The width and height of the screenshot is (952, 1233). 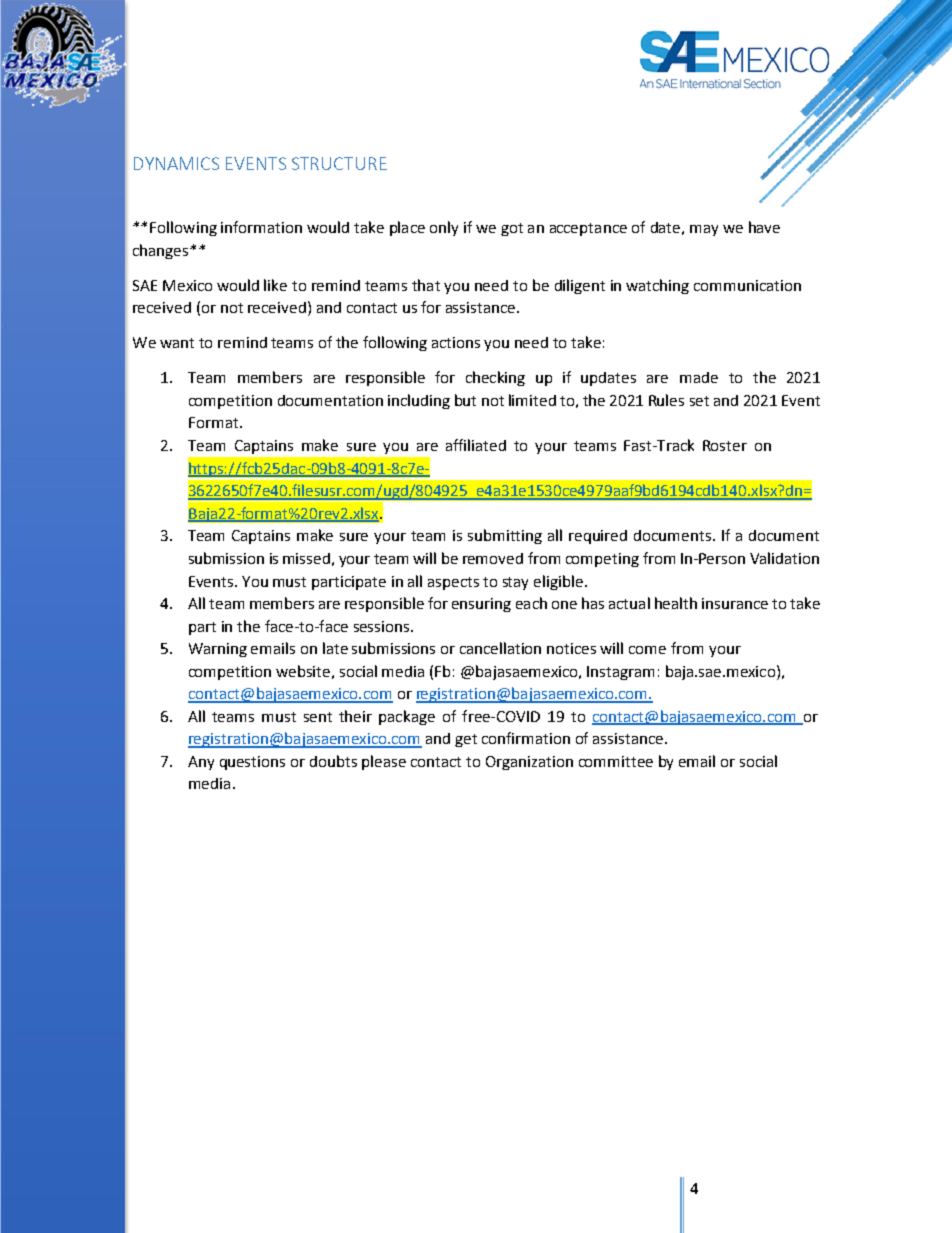 I want to click on missed, so click(x=306, y=558).
